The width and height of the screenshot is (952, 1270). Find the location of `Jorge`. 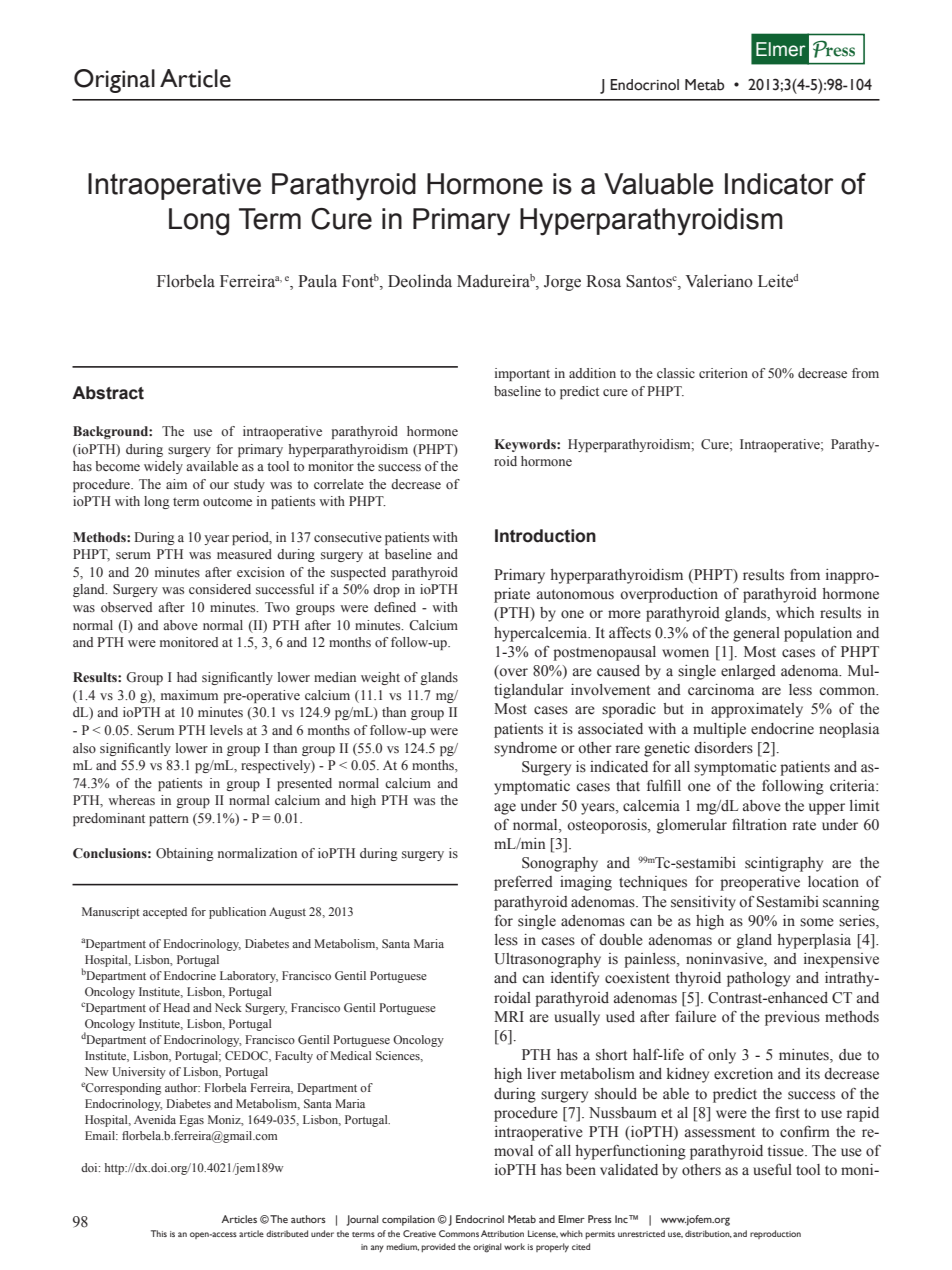

Jorge is located at coordinates (562, 283).
